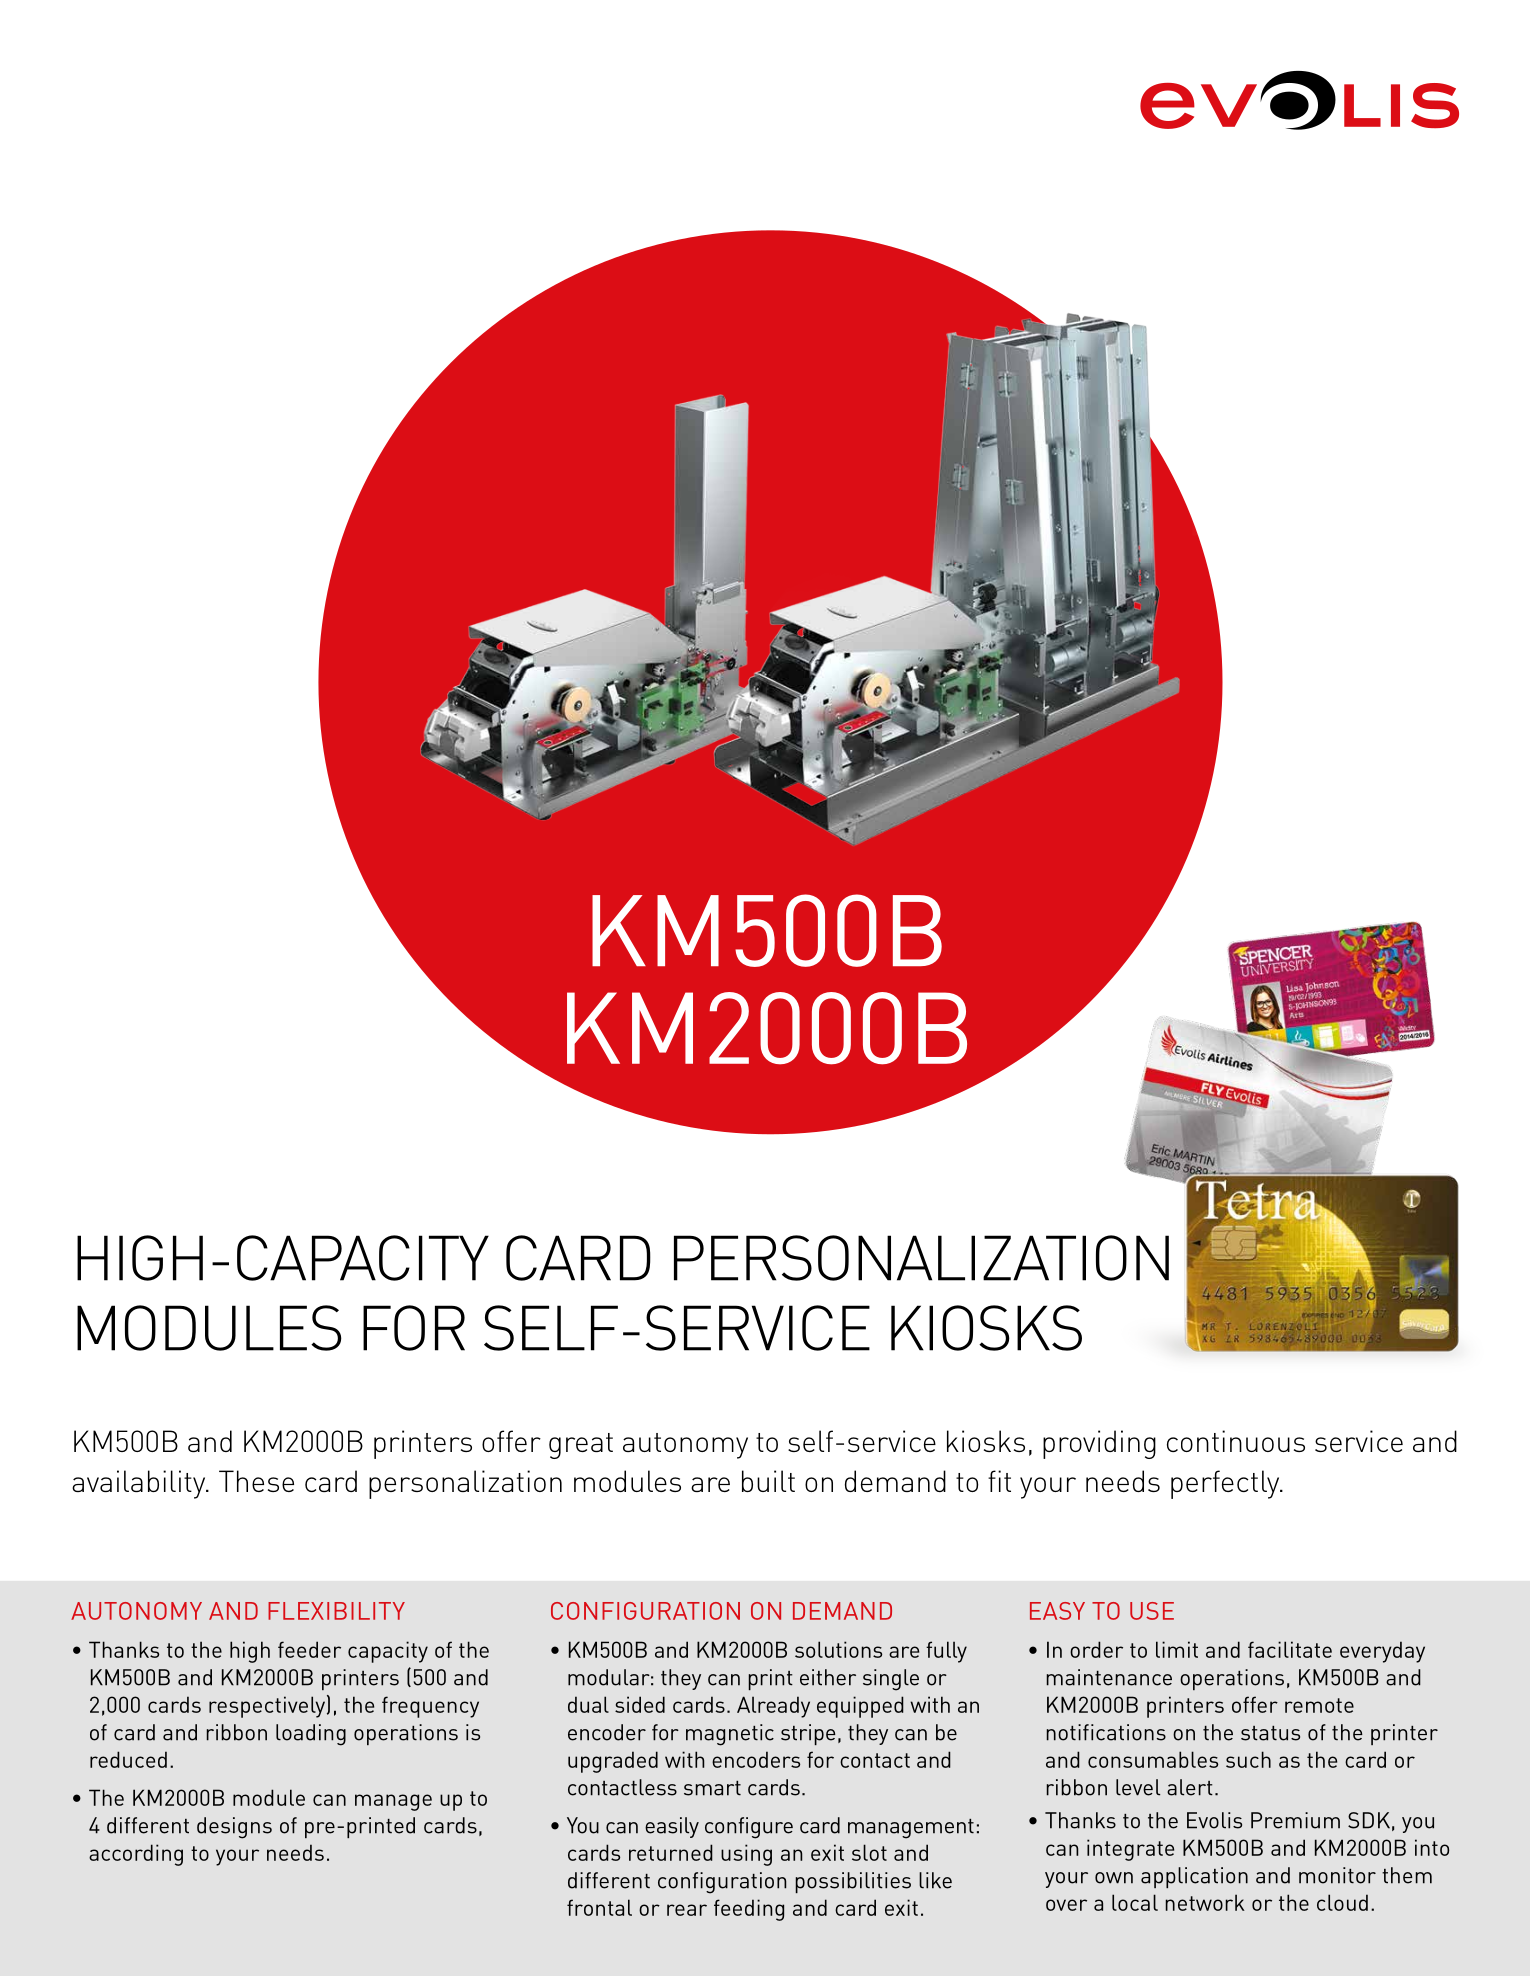  I want to click on either, so click(828, 1677).
